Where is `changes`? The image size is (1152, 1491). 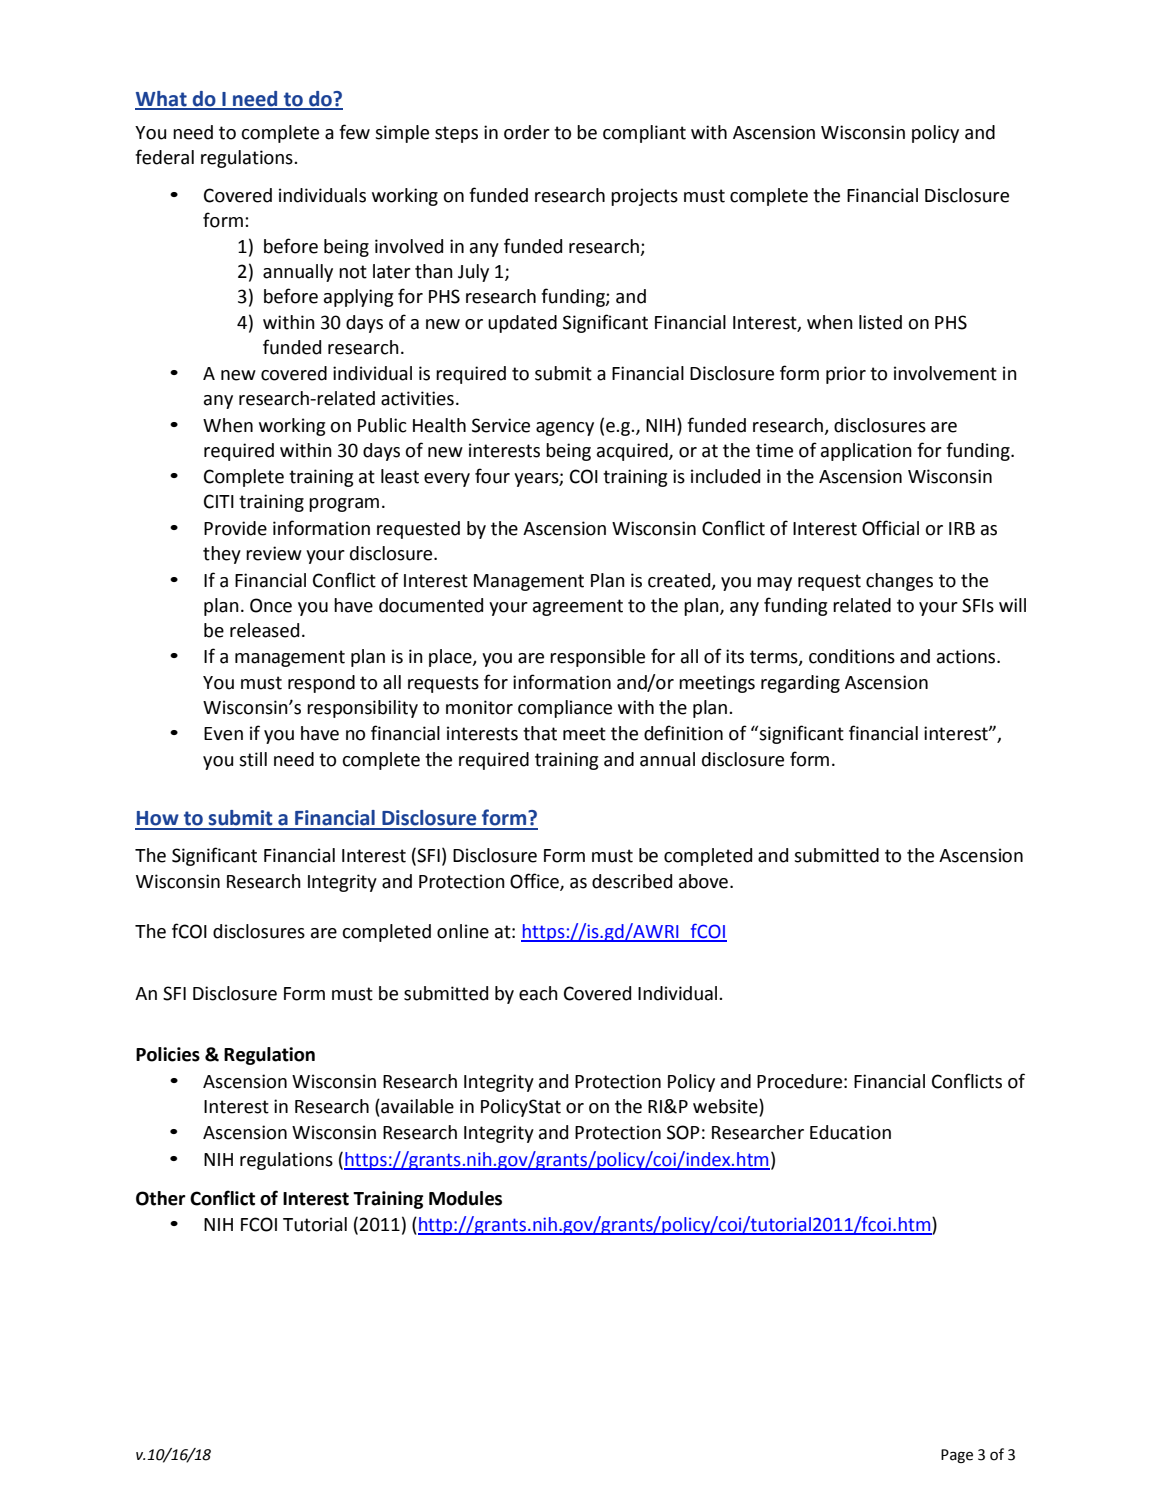
changes is located at coordinates (899, 582).
